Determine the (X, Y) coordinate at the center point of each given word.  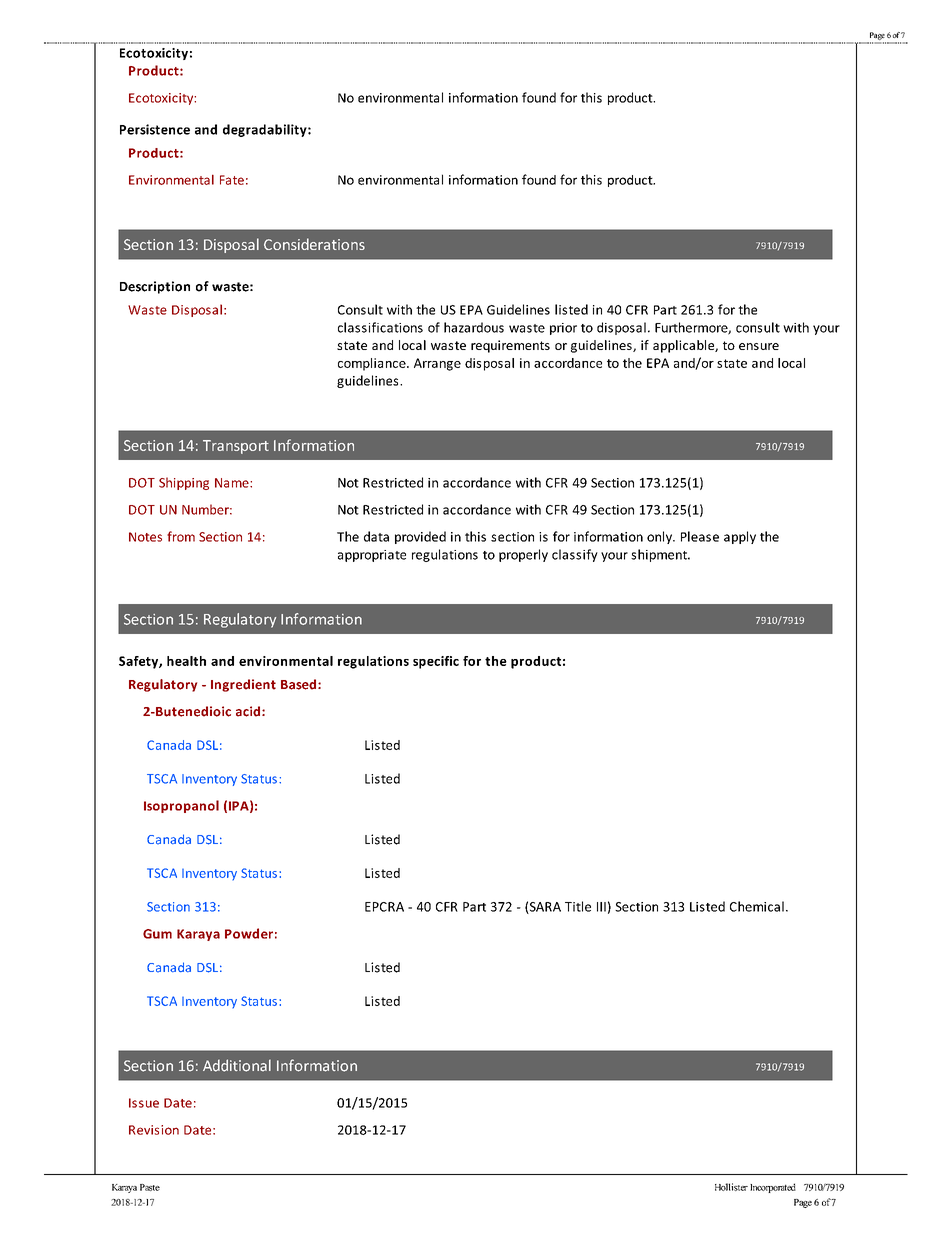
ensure (759, 346)
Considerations (314, 244)
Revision (154, 1130)
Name (233, 483)
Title (578, 906)
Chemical (757, 906)
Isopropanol (181, 806)
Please (700, 536)
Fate (232, 180)
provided (420, 537)
